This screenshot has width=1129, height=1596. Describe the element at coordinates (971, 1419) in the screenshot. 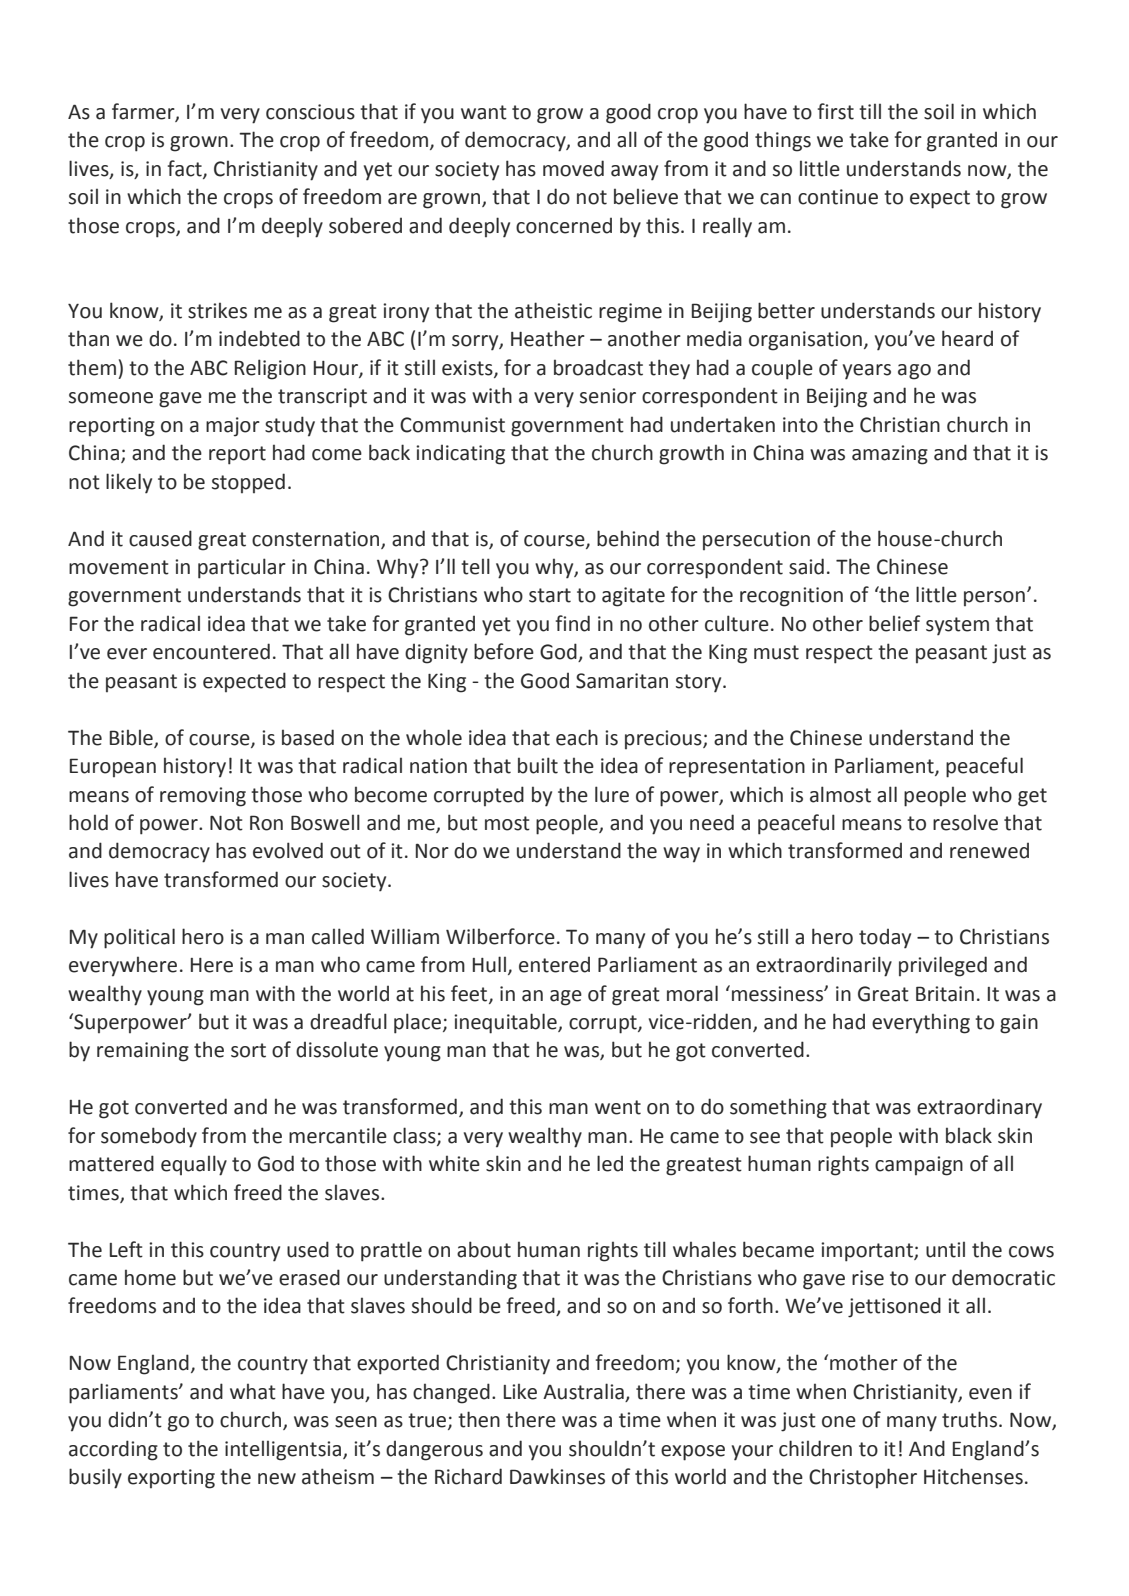

I see `truths` at that location.
